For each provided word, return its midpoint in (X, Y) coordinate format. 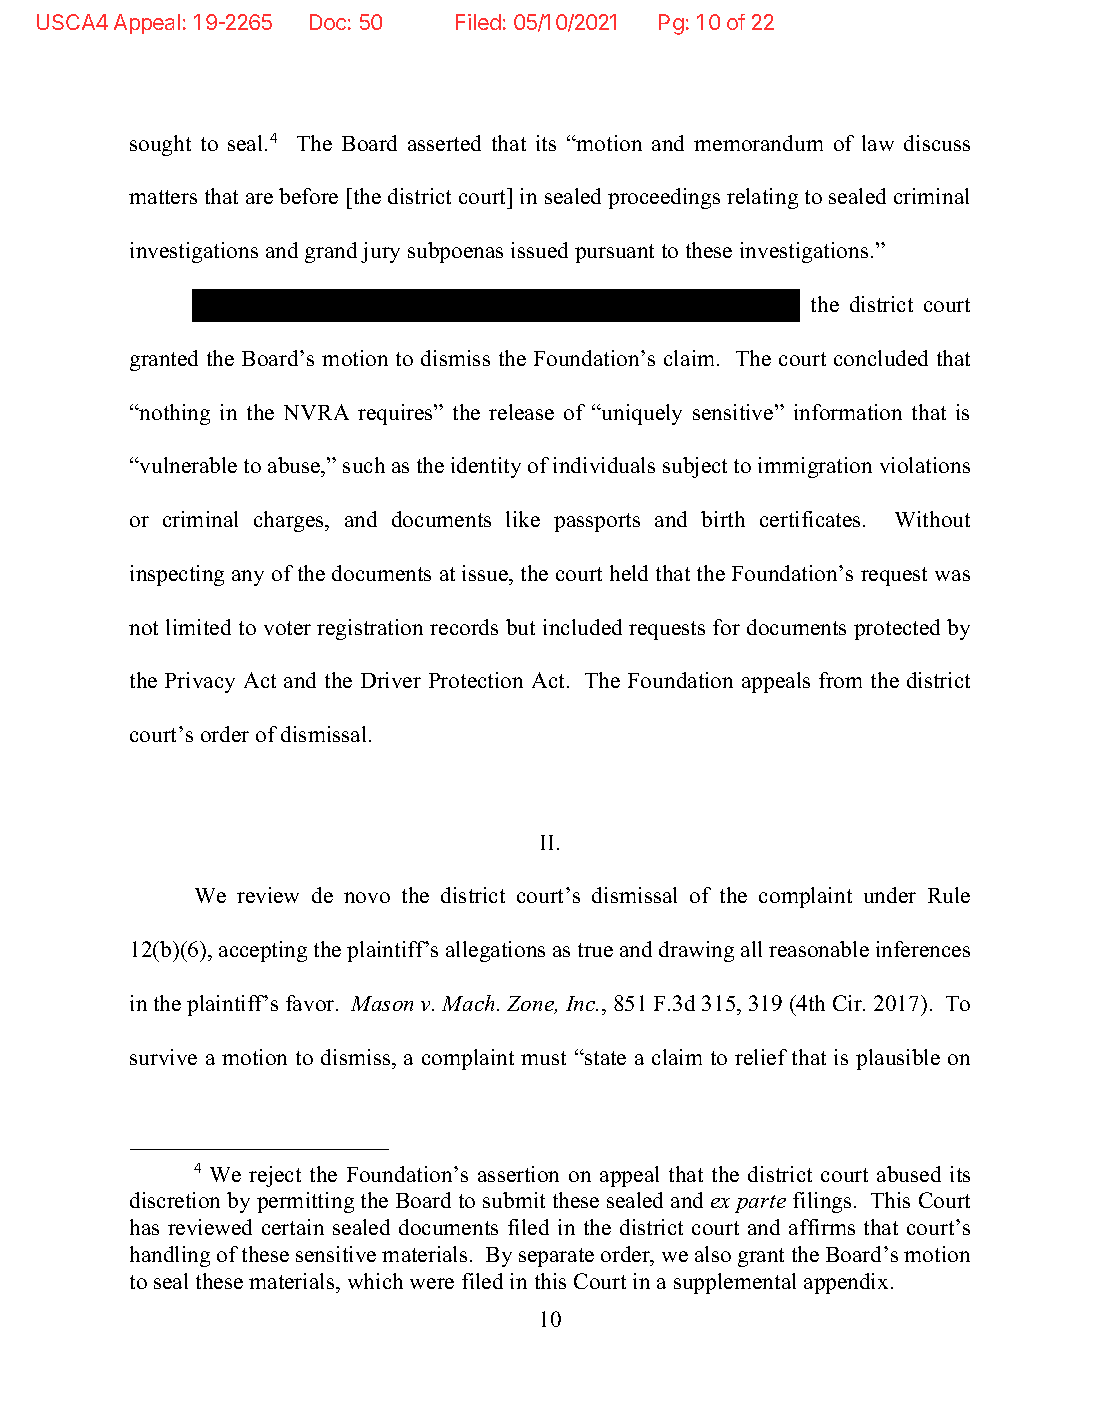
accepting (263, 951)
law (878, 143)
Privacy (200, 682)
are (259, 198)
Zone (531, 1005)
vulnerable (187, 465)
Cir (849, 1003)
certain (293, 1227)
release (521, 412)
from (840, 680)
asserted (444, 143)
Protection (476, 680)
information (848, 412)
